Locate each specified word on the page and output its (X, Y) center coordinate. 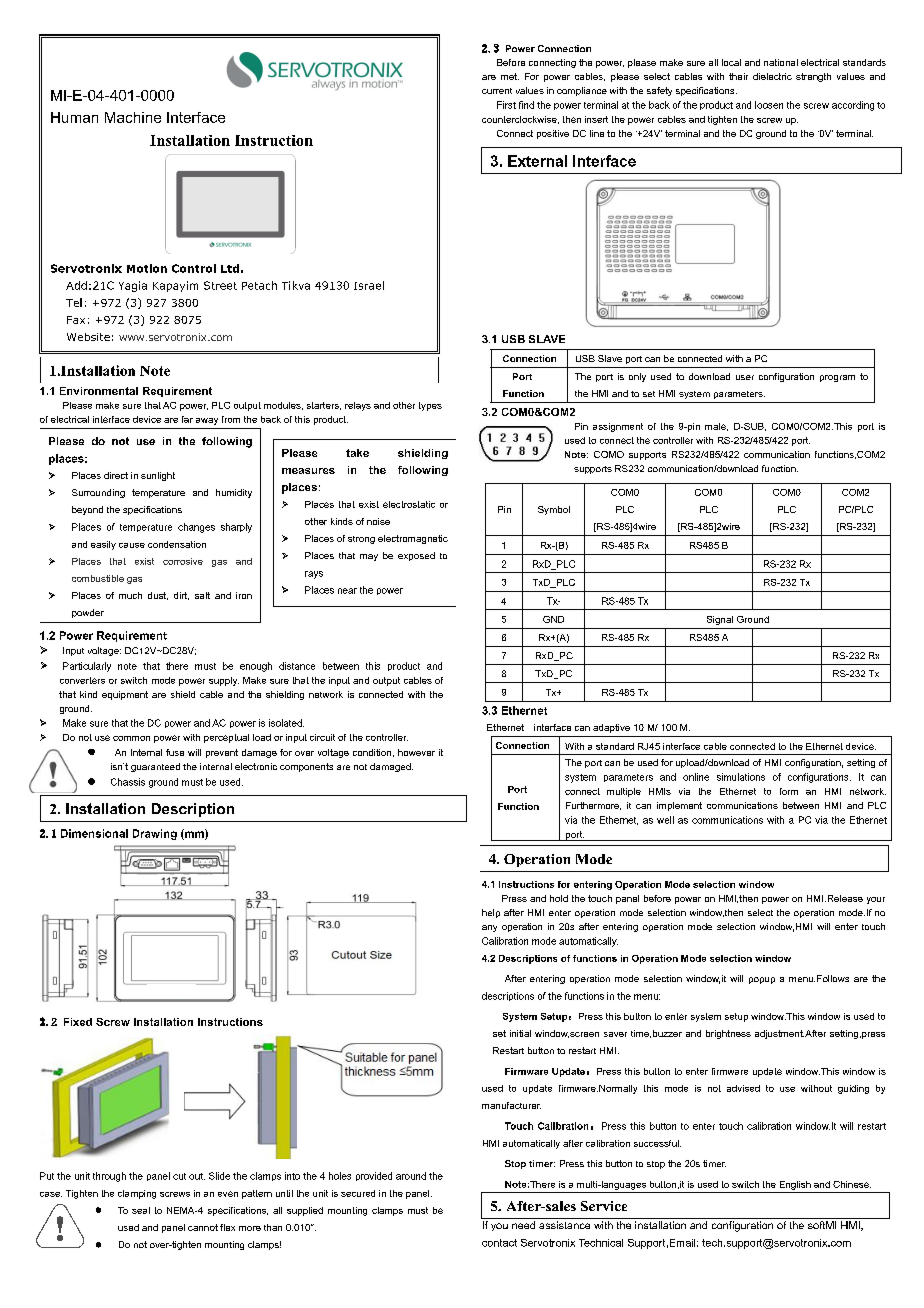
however (416, 752)
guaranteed (155, 767)
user (745, 377)
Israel (369, 285)
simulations (741, 777)
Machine (133, 117)
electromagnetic (413, 539)
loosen (769, 105)
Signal (720, 620)
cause (132, 545)
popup (762, 980)
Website (88, 337)
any (489, 928)
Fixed (78, 1022)
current (497, 91)
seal (141, 1210)
